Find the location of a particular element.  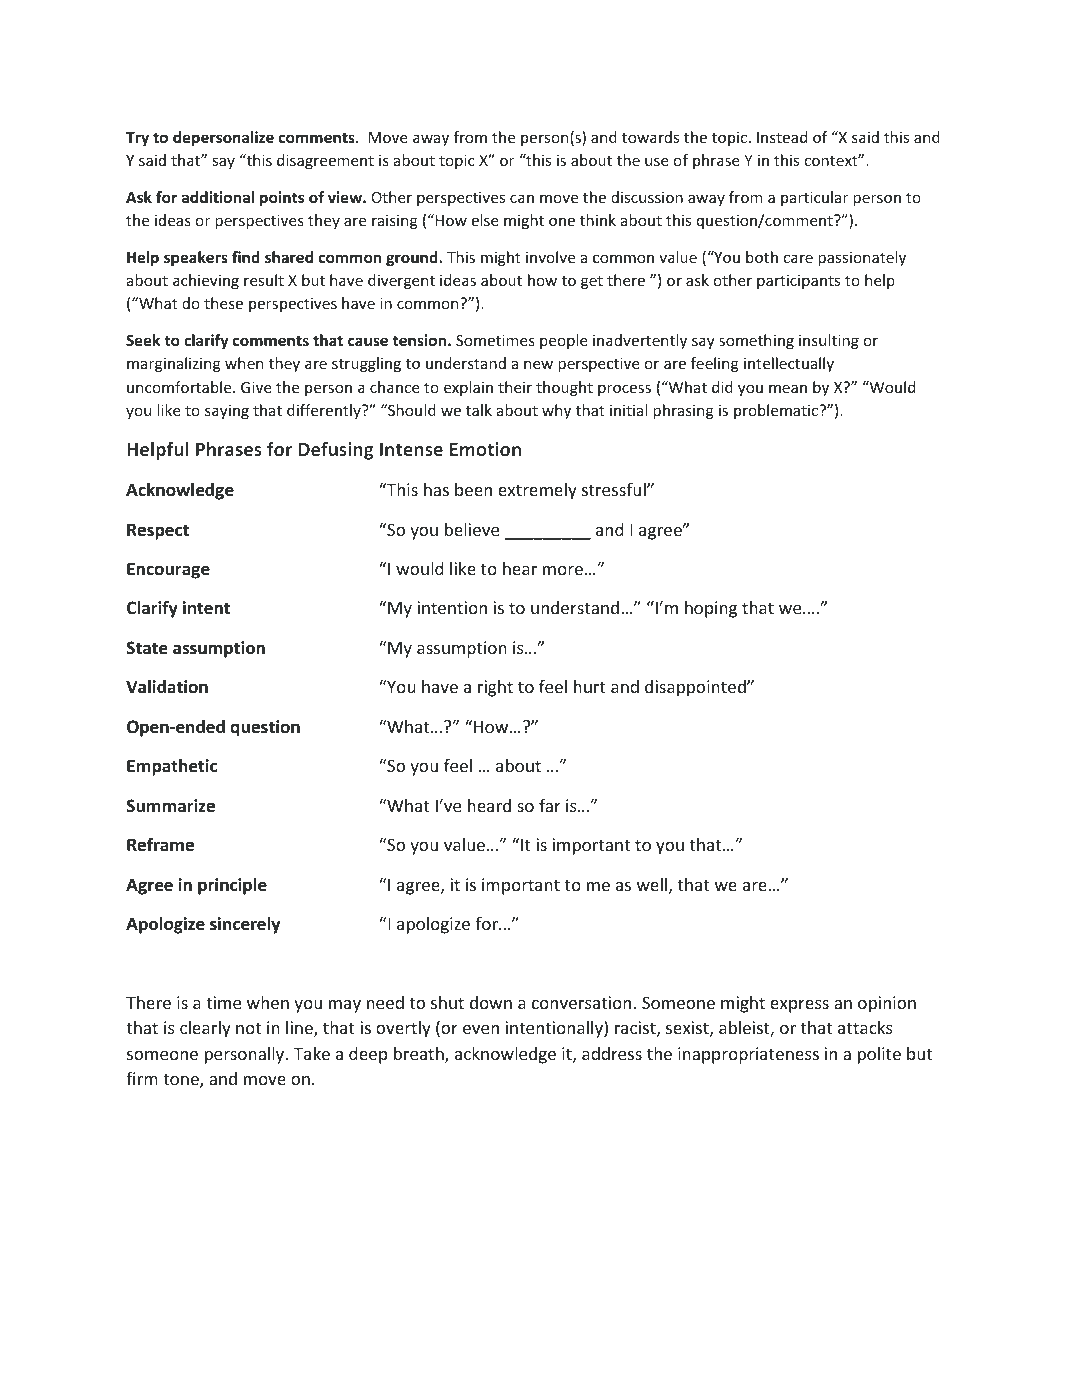

Instead is located at coordinates (782, 137).
